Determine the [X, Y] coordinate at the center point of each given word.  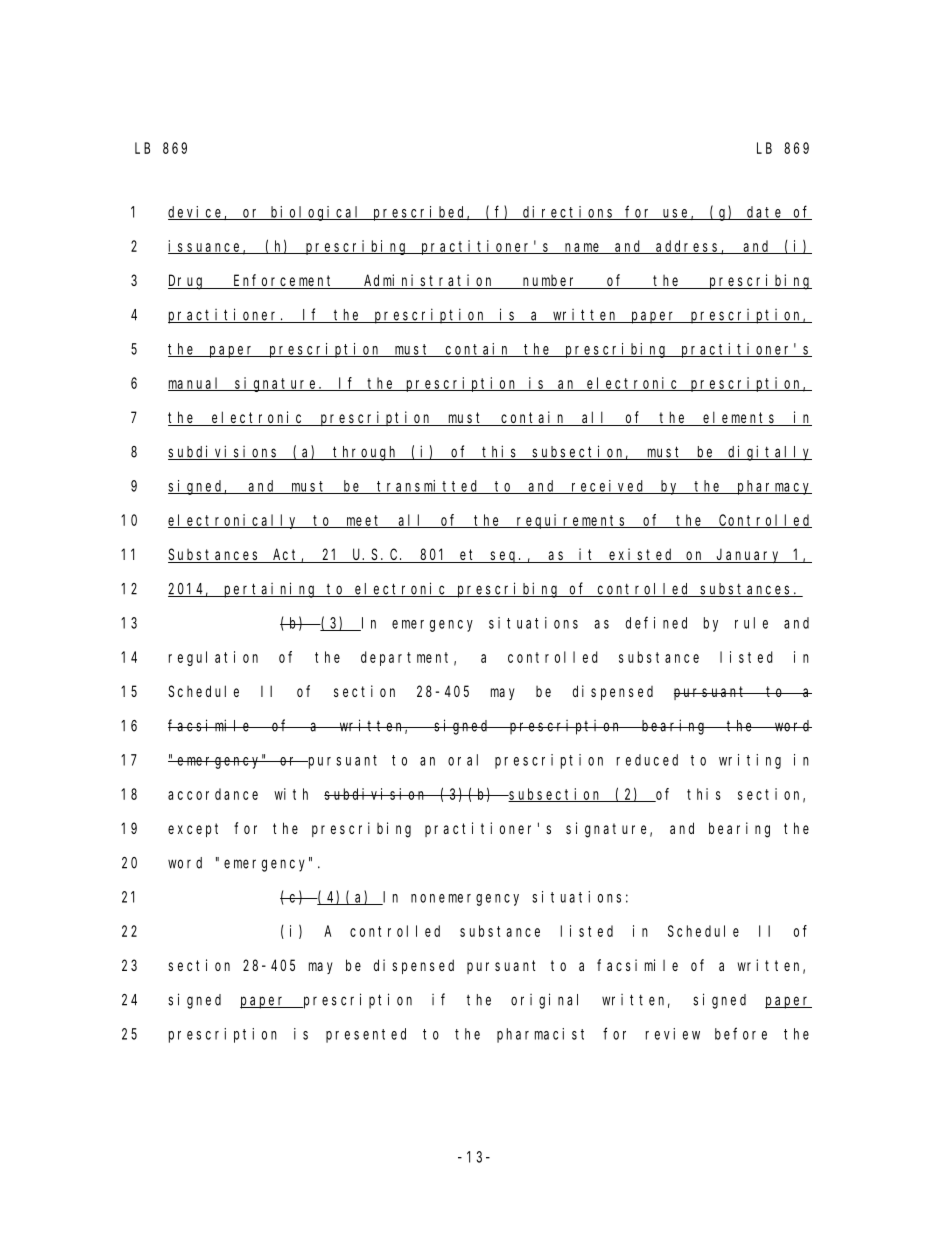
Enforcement [284, 281]
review [673, 1034]
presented [366, 1035]
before [741, 1033]
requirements [572, 521]
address [688, 247]
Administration [429, 281]
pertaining [270, 590]
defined [656, 622]
